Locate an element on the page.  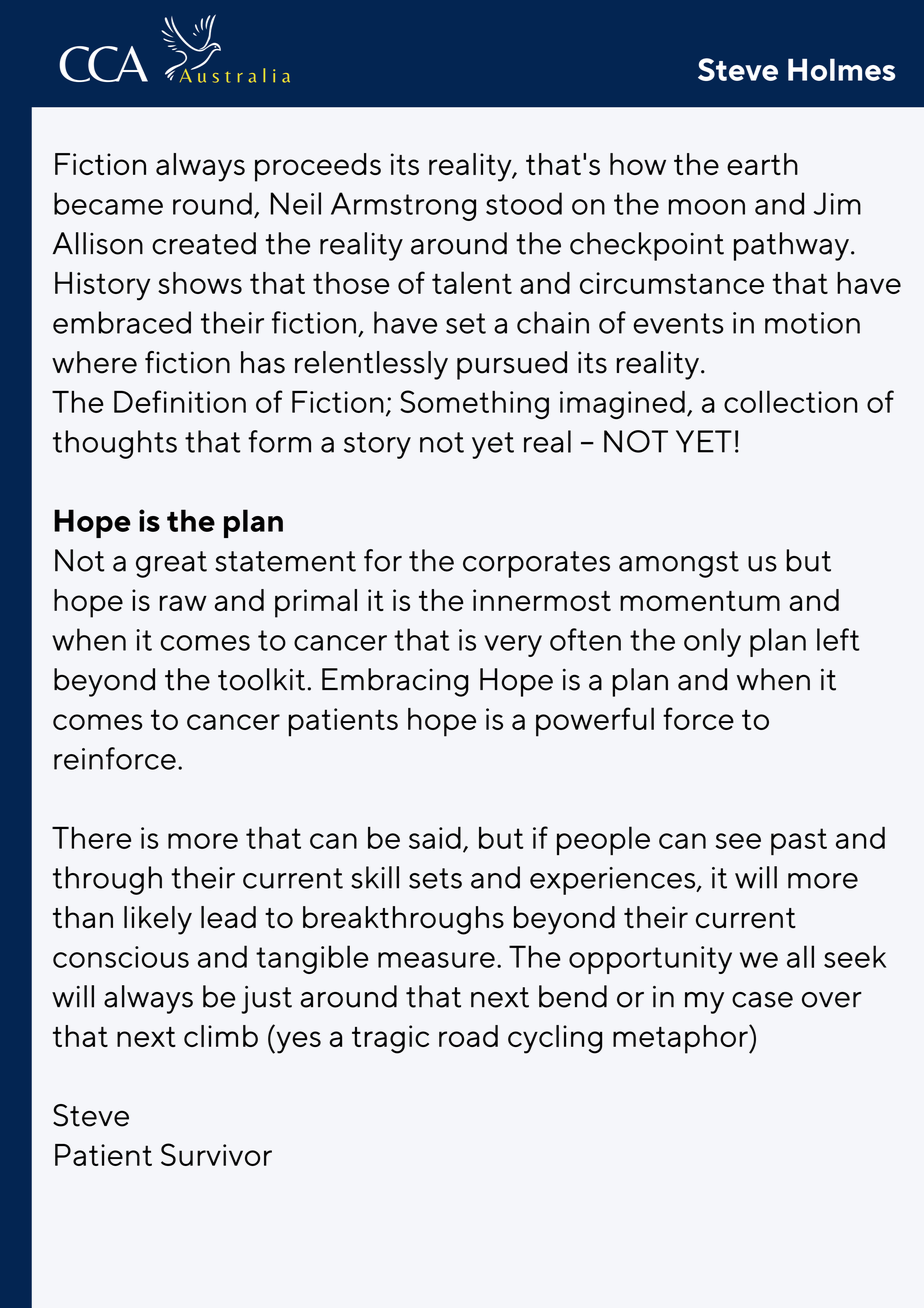
There is located at coordinates (91, 838).
